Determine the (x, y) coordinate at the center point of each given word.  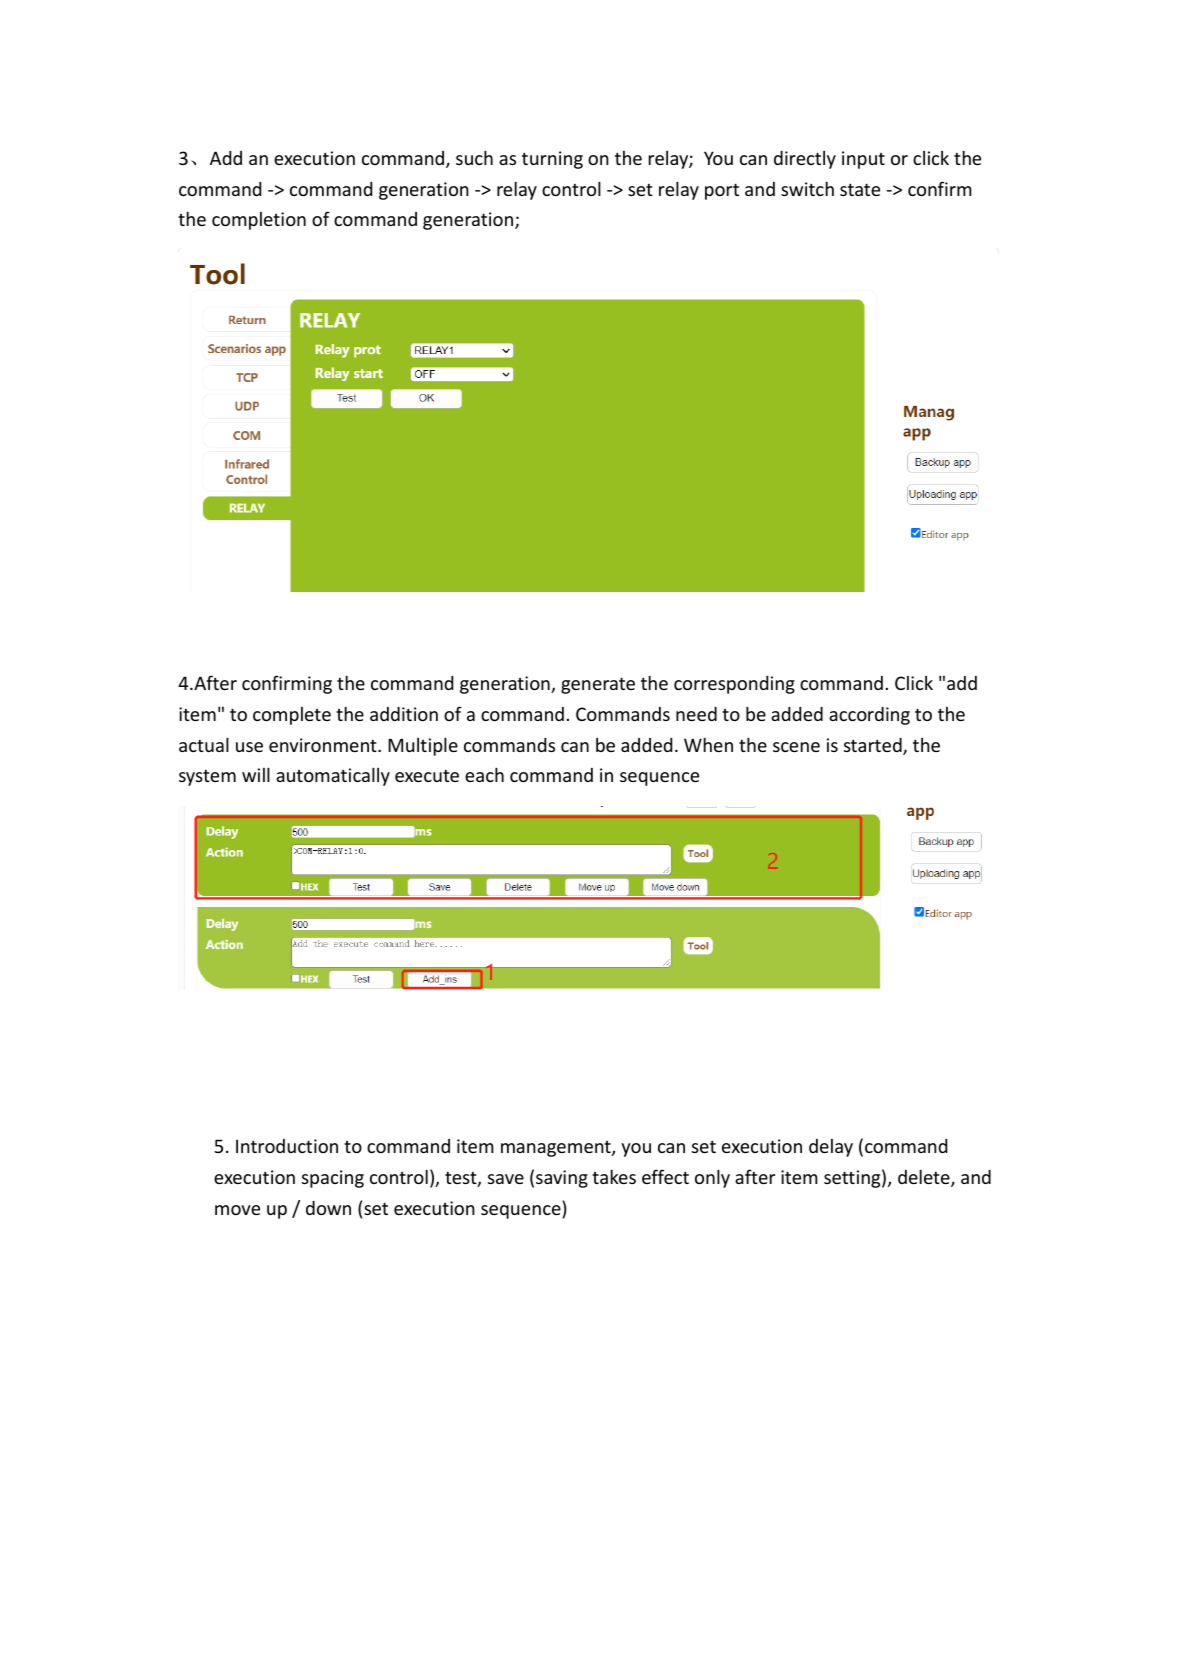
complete (292, 716)
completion (259, 221)
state (860, 189)
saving (562, 1179)
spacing (333, 1179)
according (869, 716)
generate (598, 685)
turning (552, 160)
